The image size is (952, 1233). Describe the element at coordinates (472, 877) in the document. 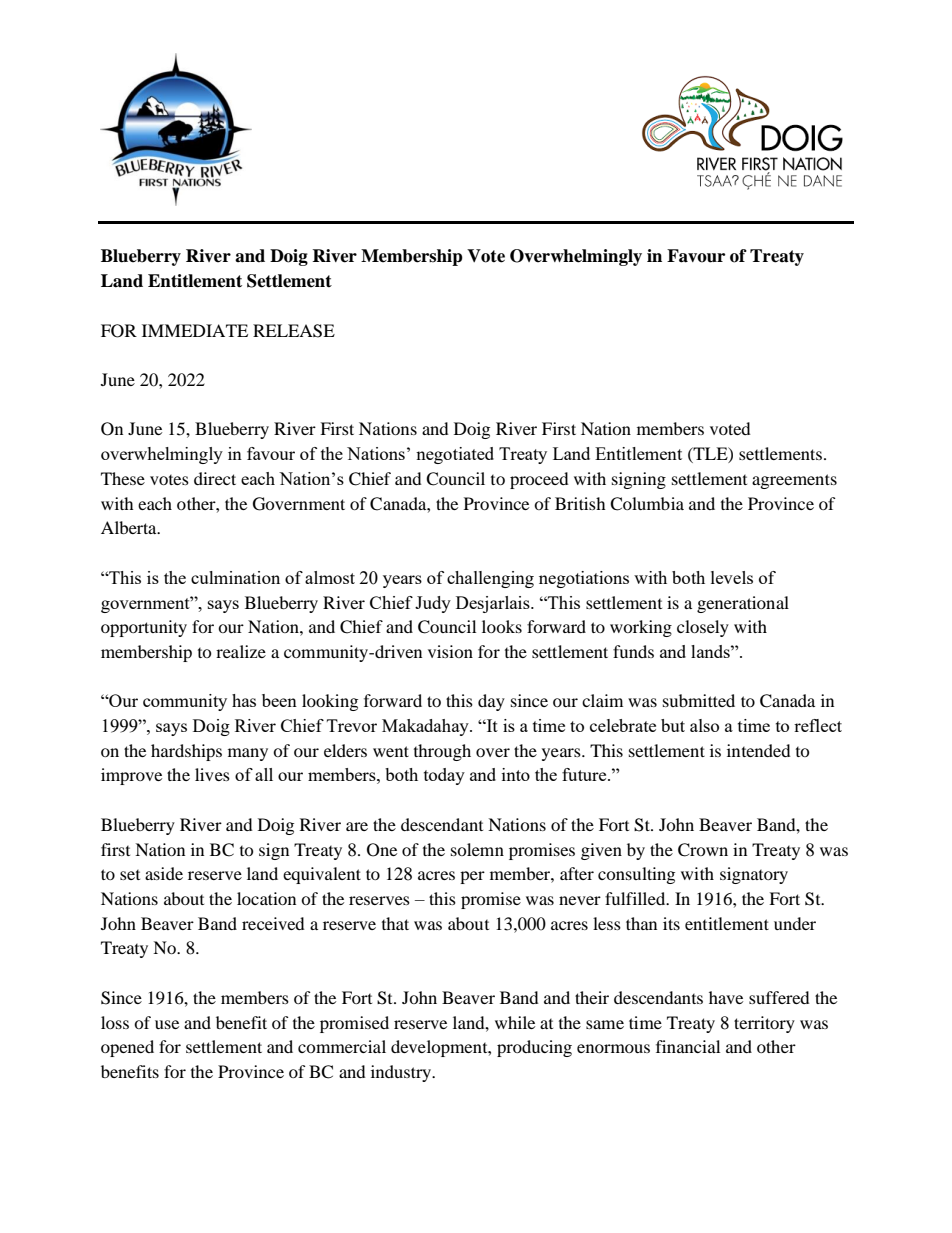

I see `per` at that location.
